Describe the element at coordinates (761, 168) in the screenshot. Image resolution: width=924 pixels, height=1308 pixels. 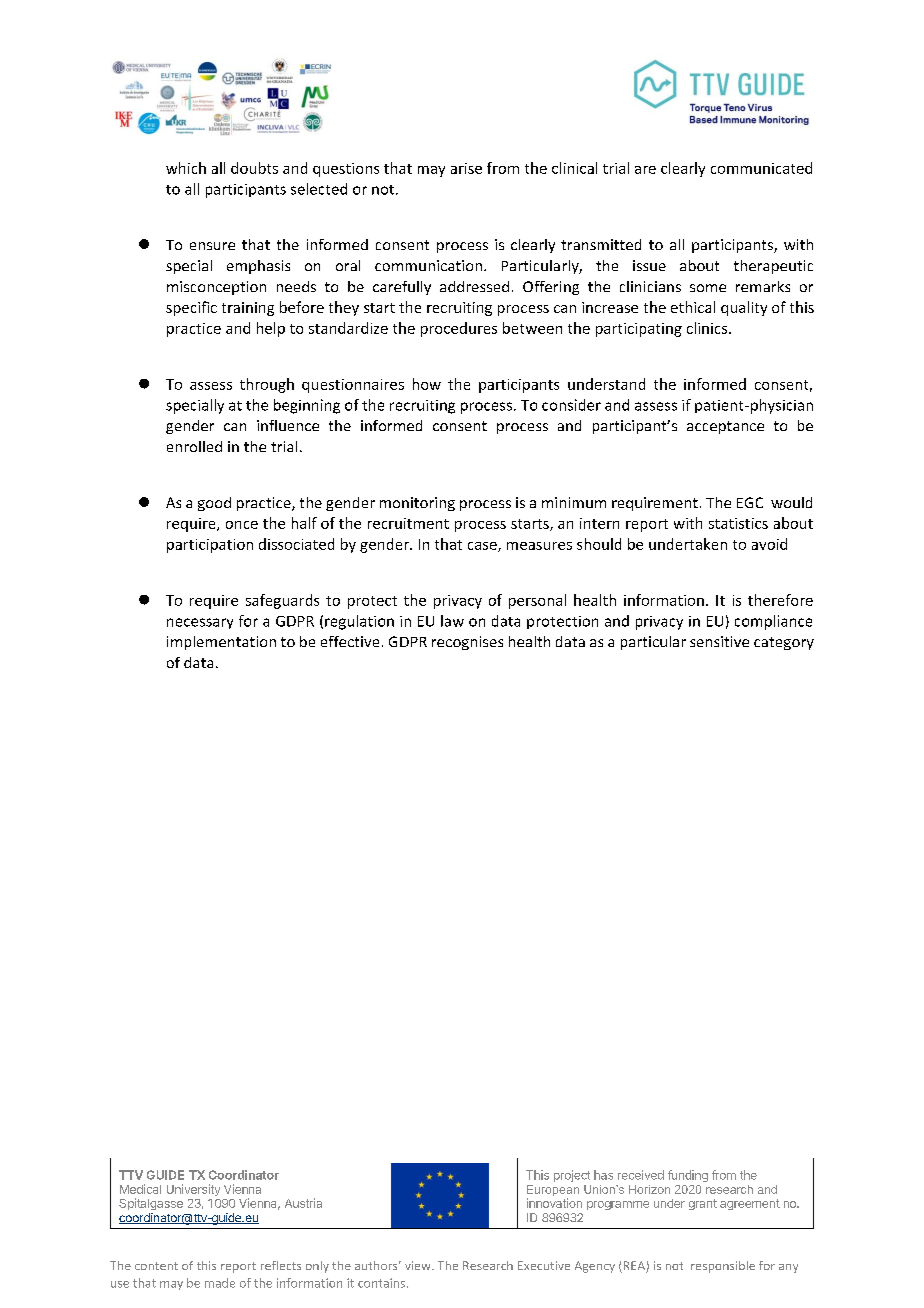
I see `communicated` at that location.
